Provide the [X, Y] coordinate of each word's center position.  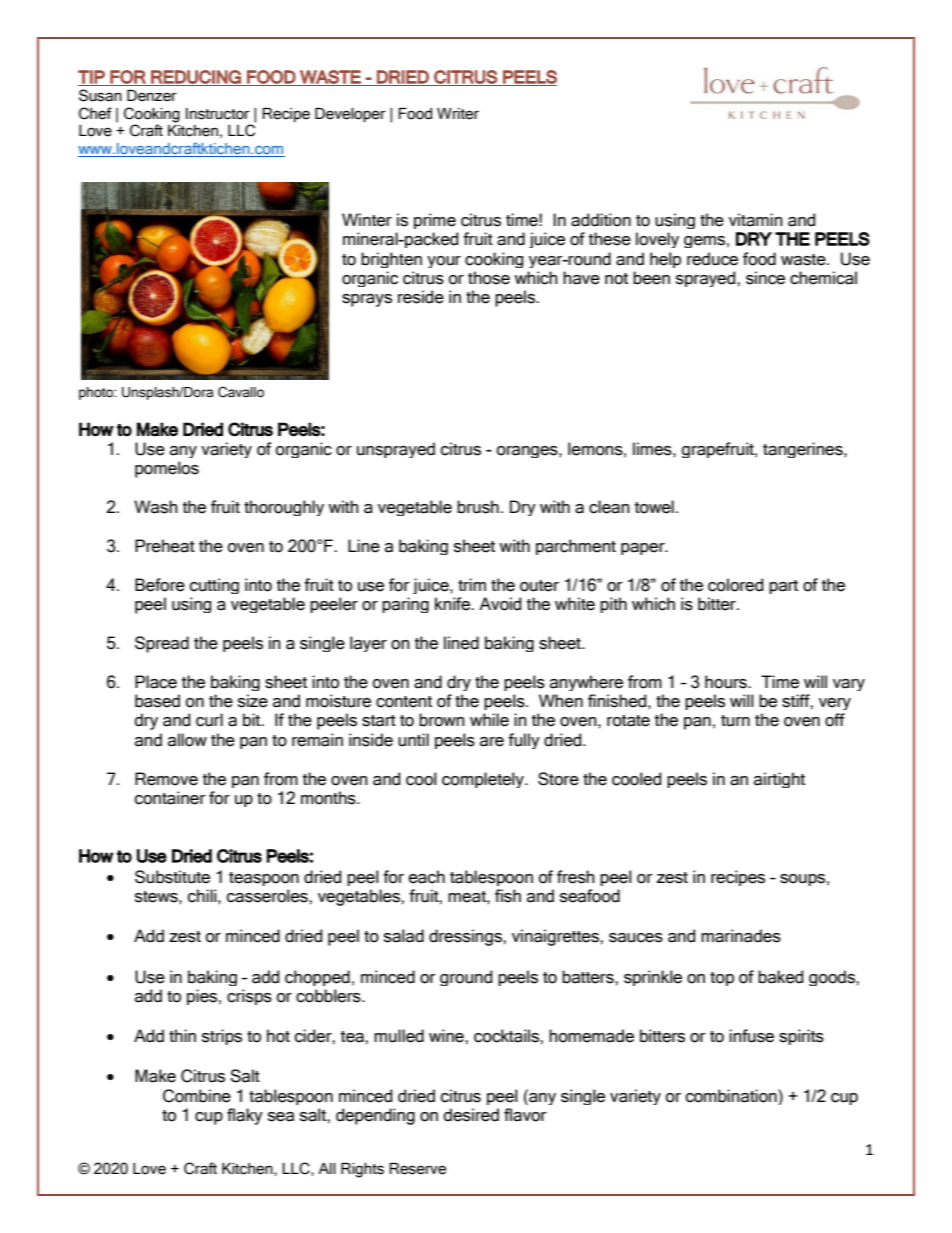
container [170, 798]
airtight [779, 780]
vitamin [756, 220]
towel [654, 507]
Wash [156, 507]
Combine [197, 1096]
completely [484, 780]
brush [478, 507]
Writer [458, 114]
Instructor [218, 114]
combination [732, 1096]
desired [471, 1115]
